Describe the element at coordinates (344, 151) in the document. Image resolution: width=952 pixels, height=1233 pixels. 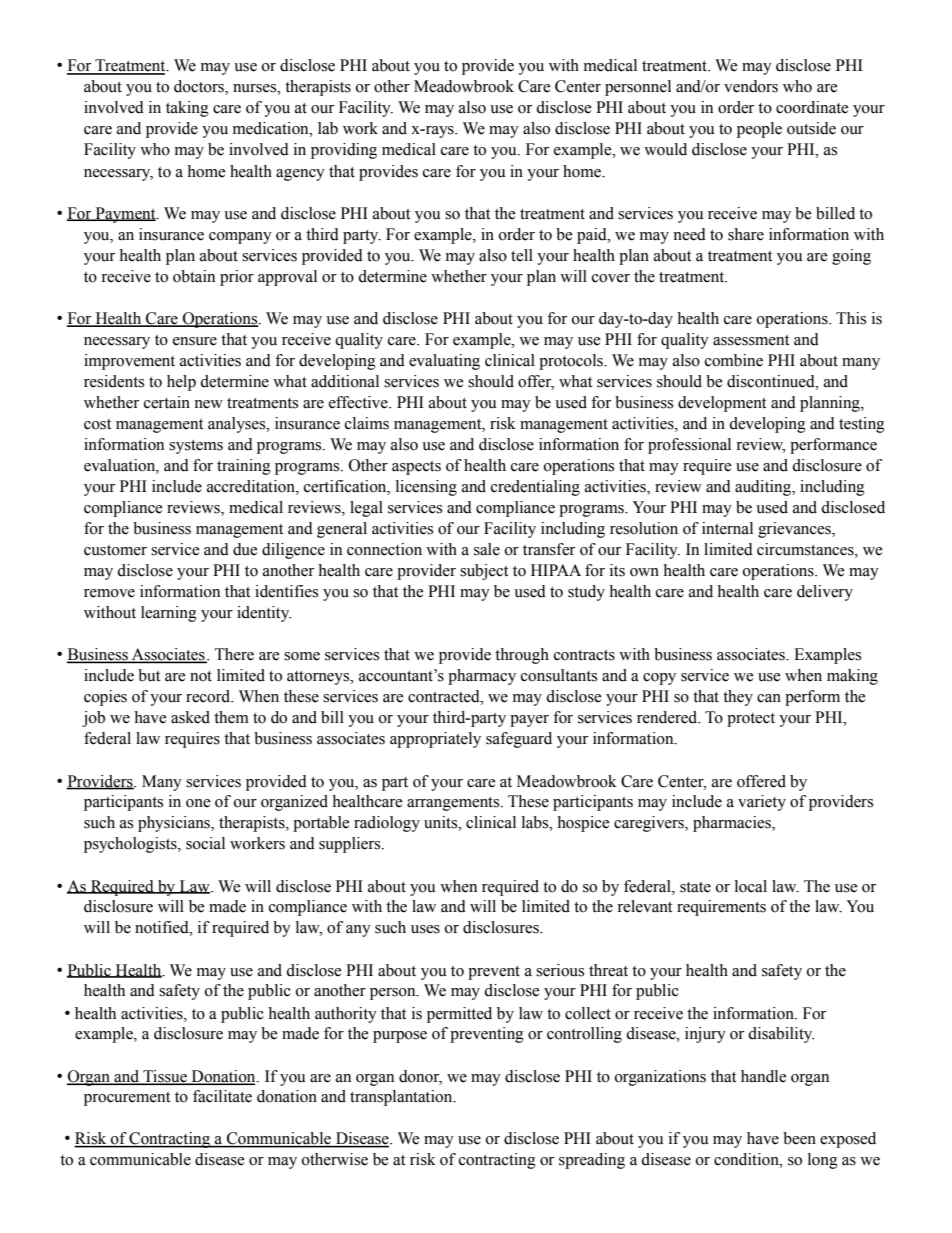
I see `providing` at that location.
